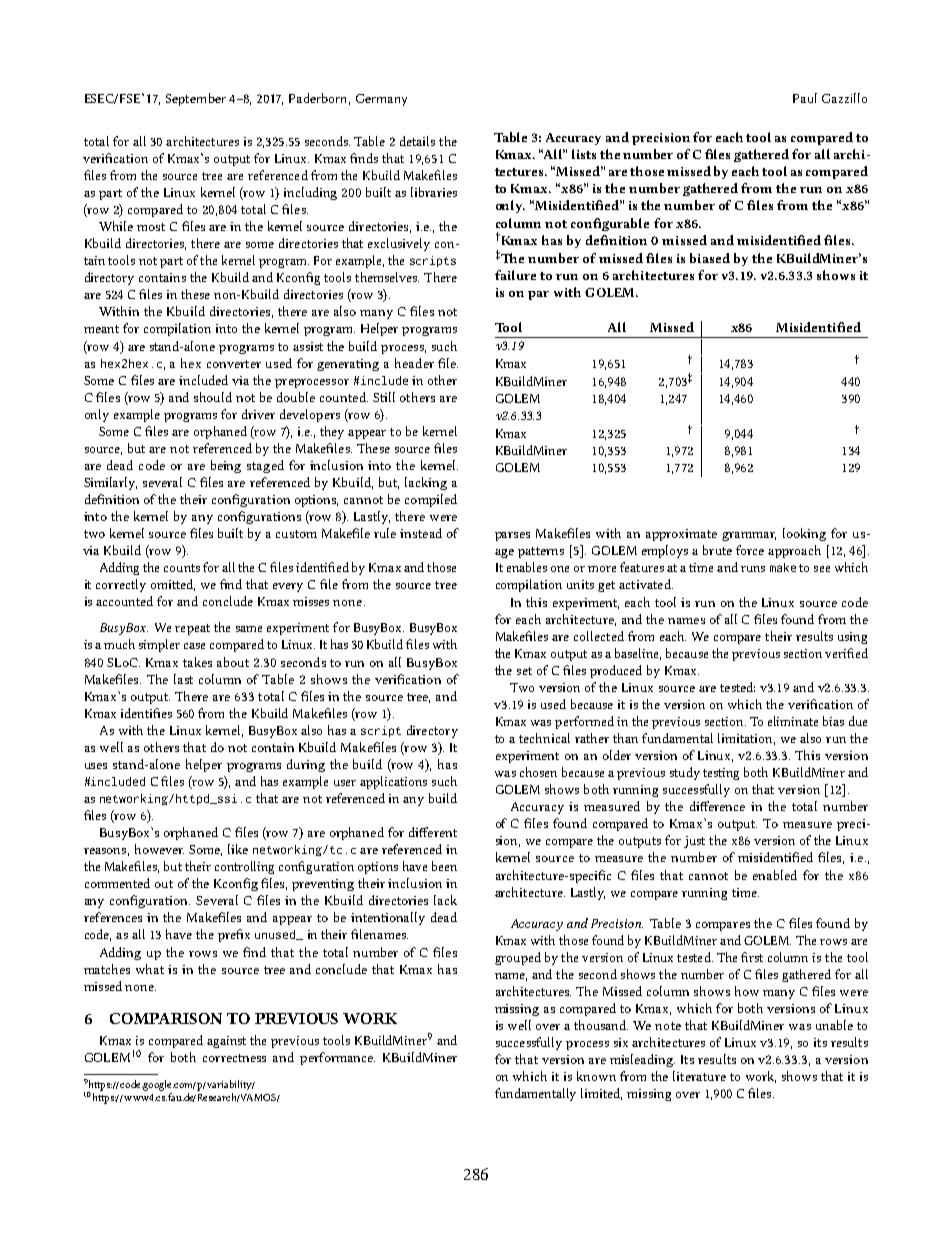 The width and height of the document is (952, 1233). What do you see at coordinates (417, 141) in the document?
I see `details` at bounding box center [417, 141].
